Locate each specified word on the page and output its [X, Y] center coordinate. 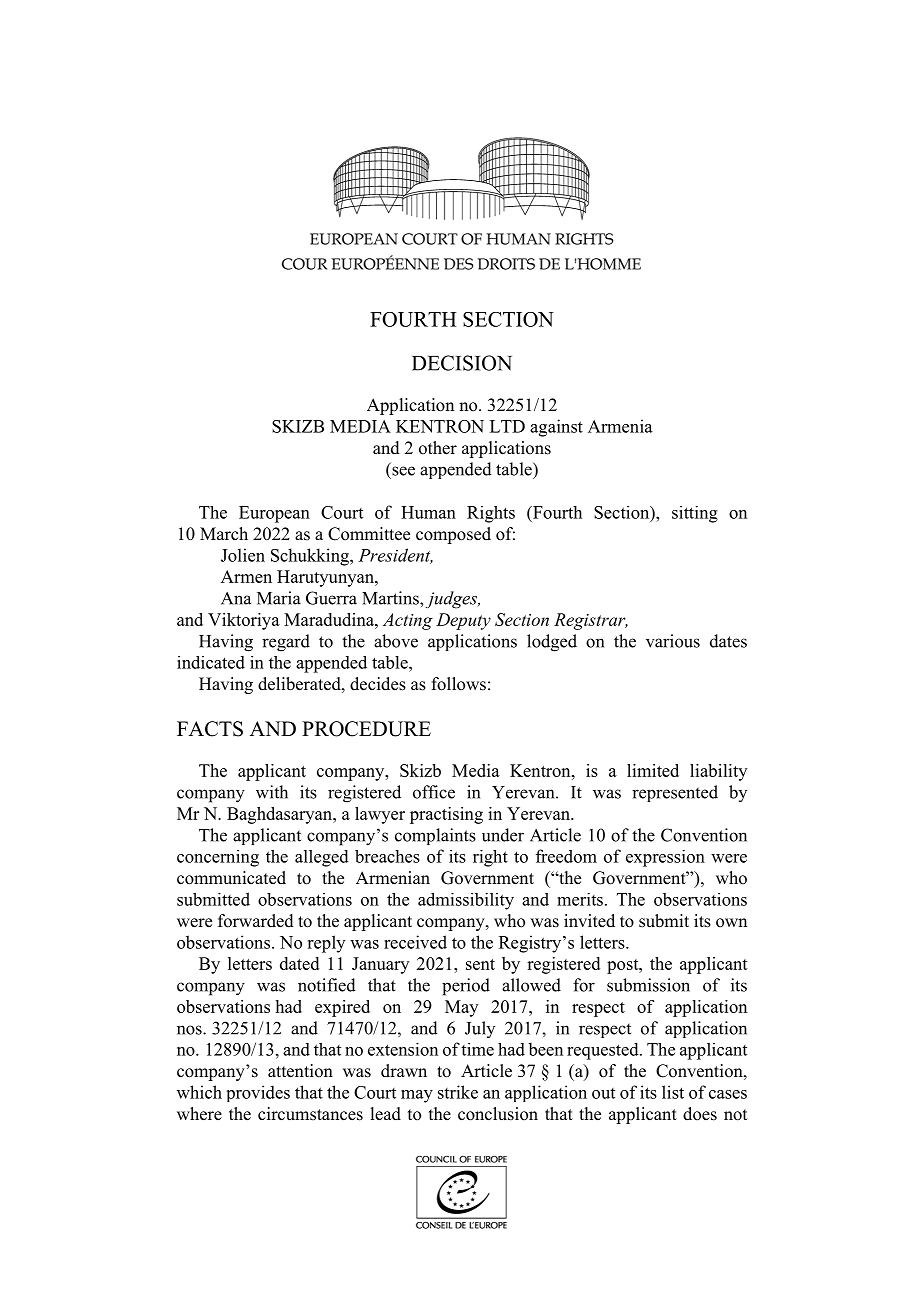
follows [459, 684]
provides [258, 1093]
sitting [695, 514]
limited [653, 770]
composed [453, 535]
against [556, 428]
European [274, 514]
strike [458, 1092]
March [224, 534]
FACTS [210, 729]
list [673, 1092]
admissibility [466, 901]
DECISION [462, 363]
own [731, 923]
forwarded [256, 921]
